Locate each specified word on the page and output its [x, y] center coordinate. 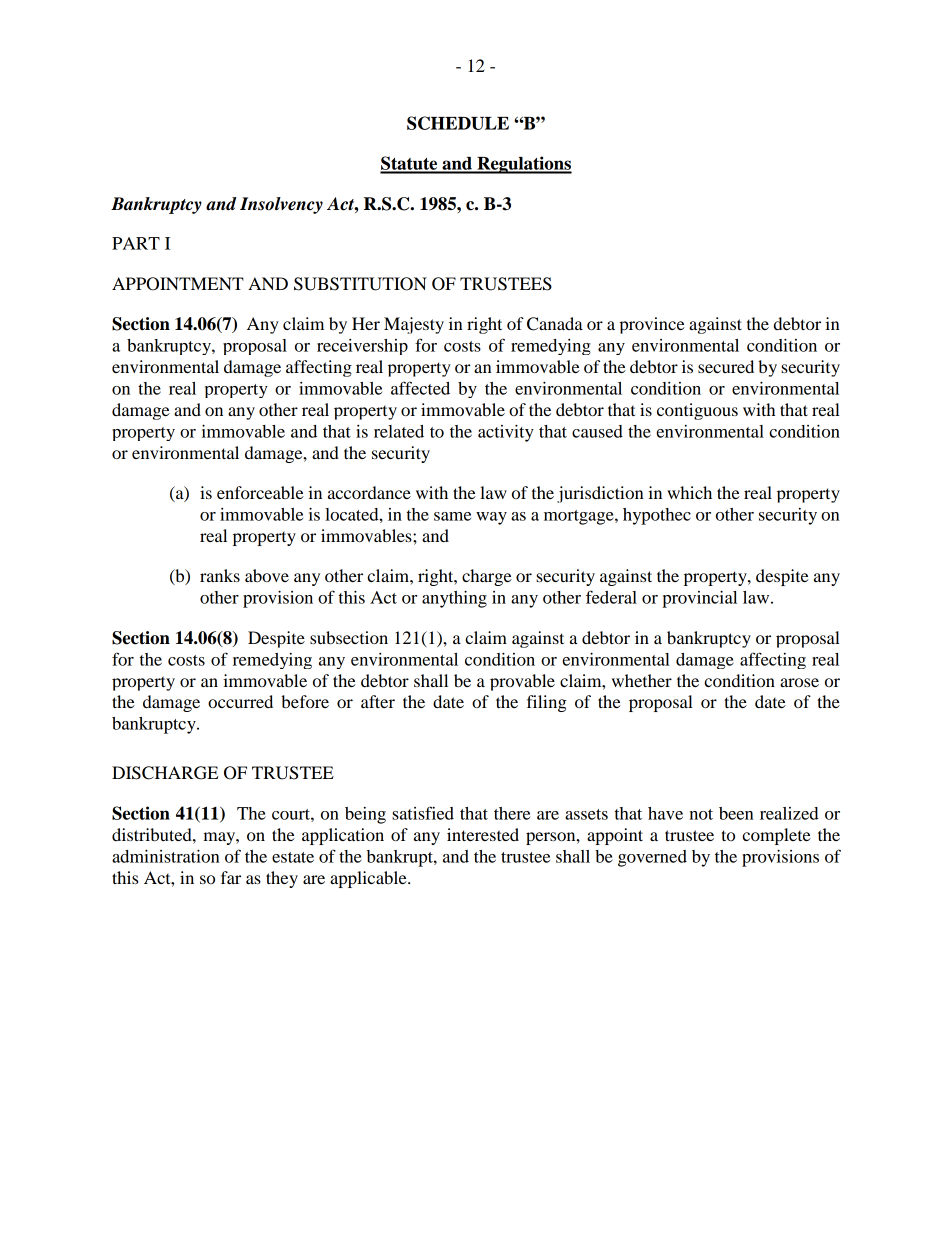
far [231, 877]
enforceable [260, 492]
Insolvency [281, 205]
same [452, 516]
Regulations [523, 165]
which [689, 492]
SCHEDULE [458, 123]
